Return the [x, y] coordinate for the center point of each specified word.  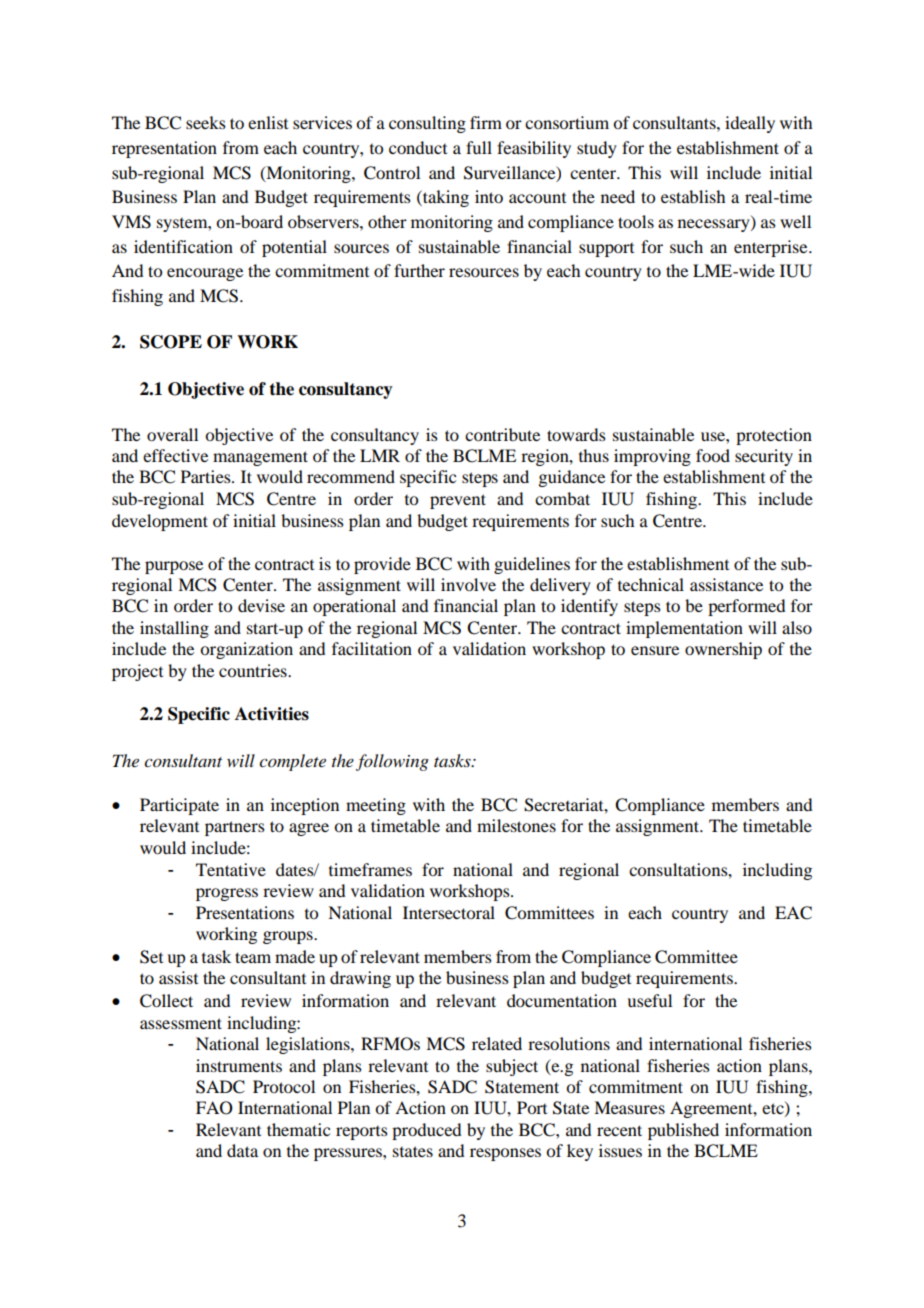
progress [227, 894]
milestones [516, 825]
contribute [502, 434]
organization [246, 650]
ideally [750, 124]
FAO [214, 1108]
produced [426, 1131]
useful [649, 1000]
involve [468, 584]
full [479, 147]
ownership [723, 650]
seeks [206, 122]
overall [172, 434]
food [713, 455]
